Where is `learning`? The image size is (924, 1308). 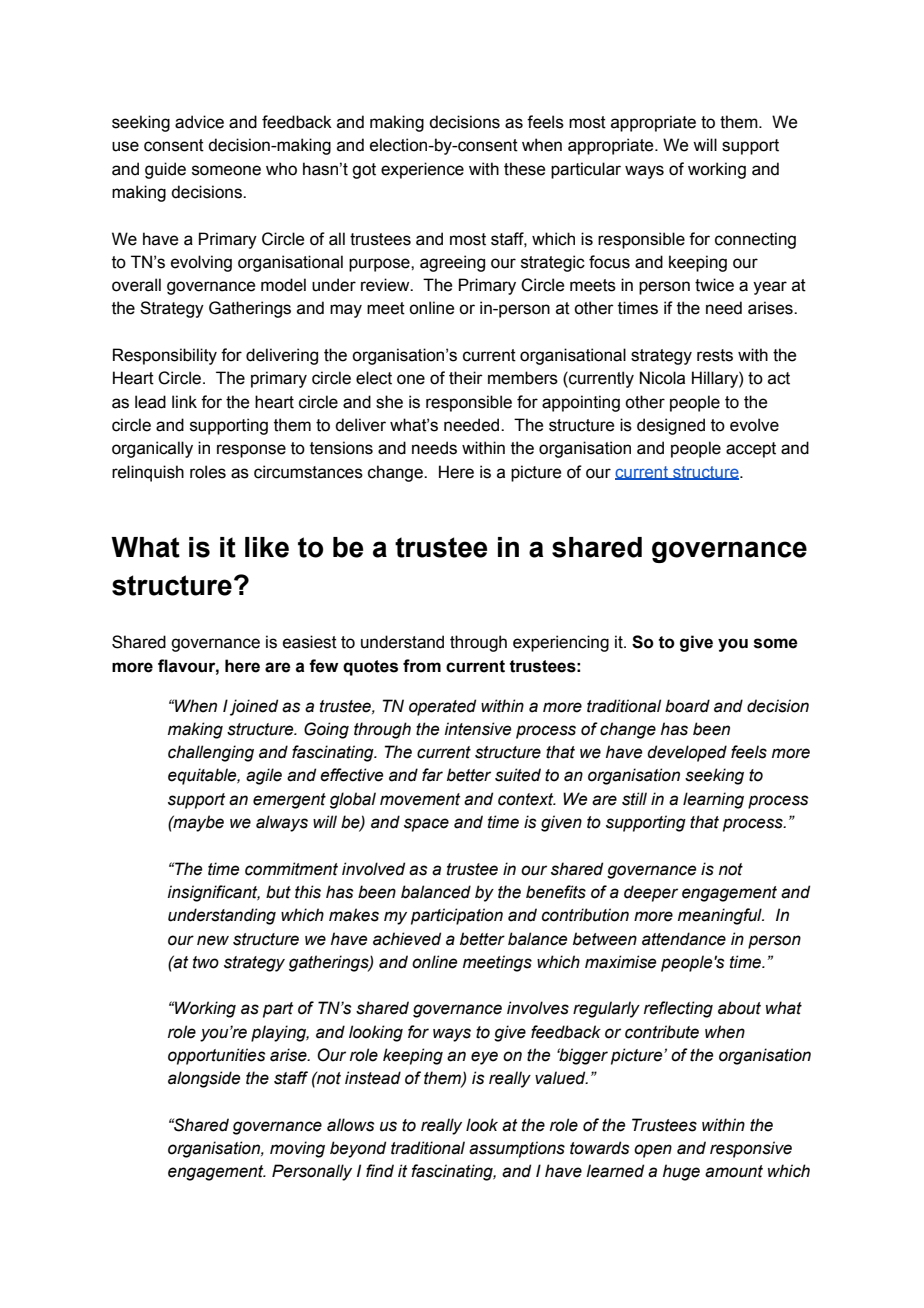 learning is located at coordinates (713, 800).
